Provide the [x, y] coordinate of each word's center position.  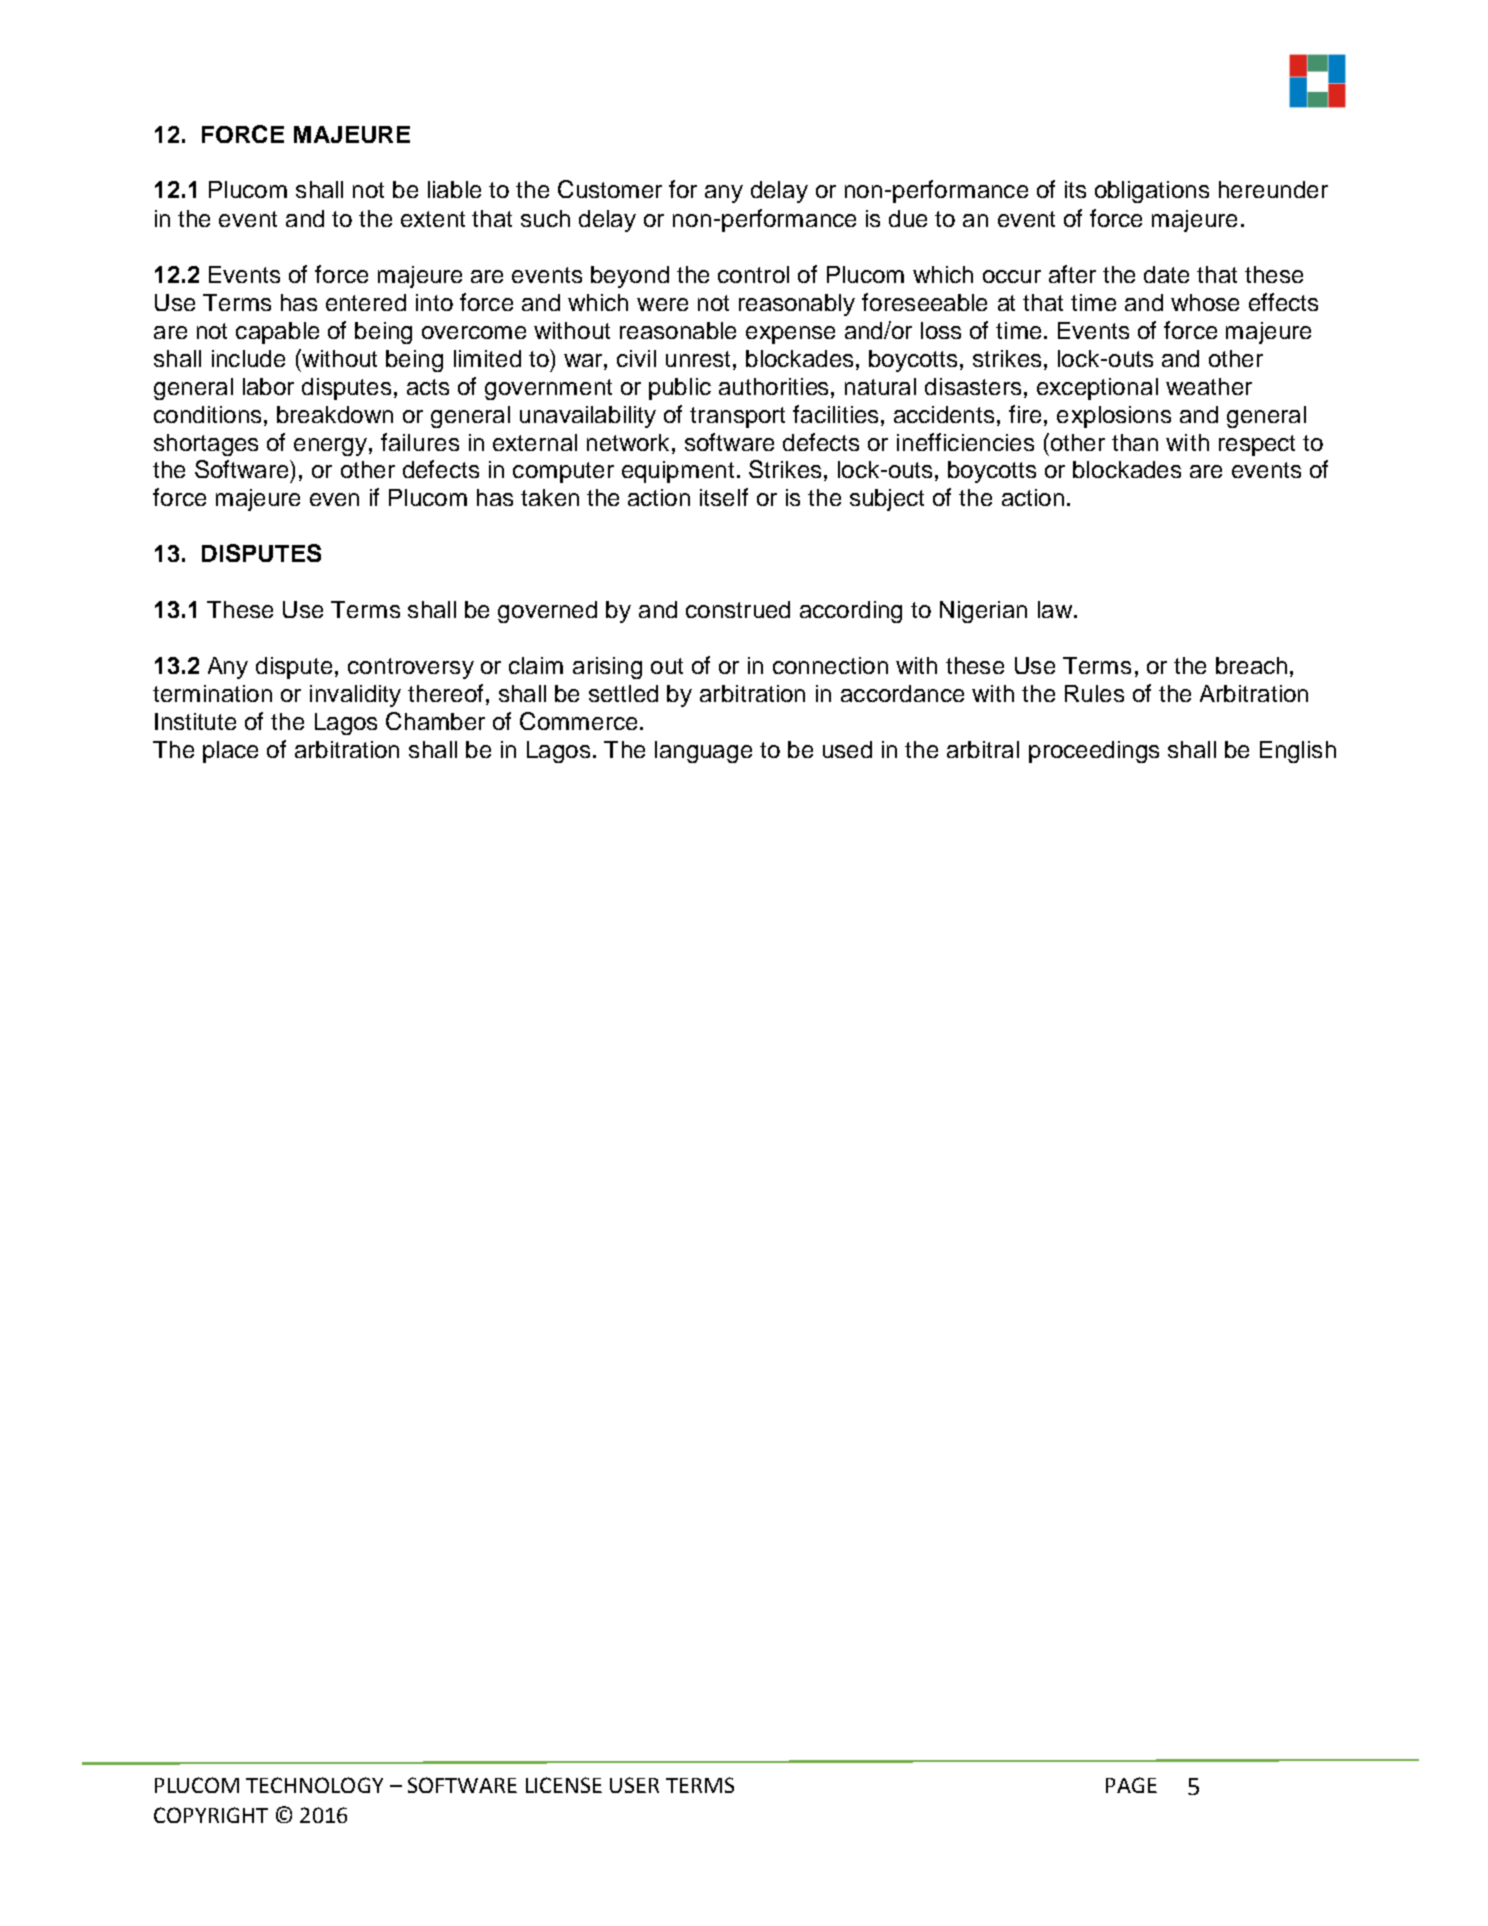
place [230, 752]
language [703, 752]
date [1166, 274]
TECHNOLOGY [314, 1785]
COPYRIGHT [211, 1815]
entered [366, 302]
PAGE [1131, 1785]
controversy [411, 668]
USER [634, 1785]
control [753, 274]
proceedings [1094, 752]
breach [1251, 665]
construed [738, 609]
